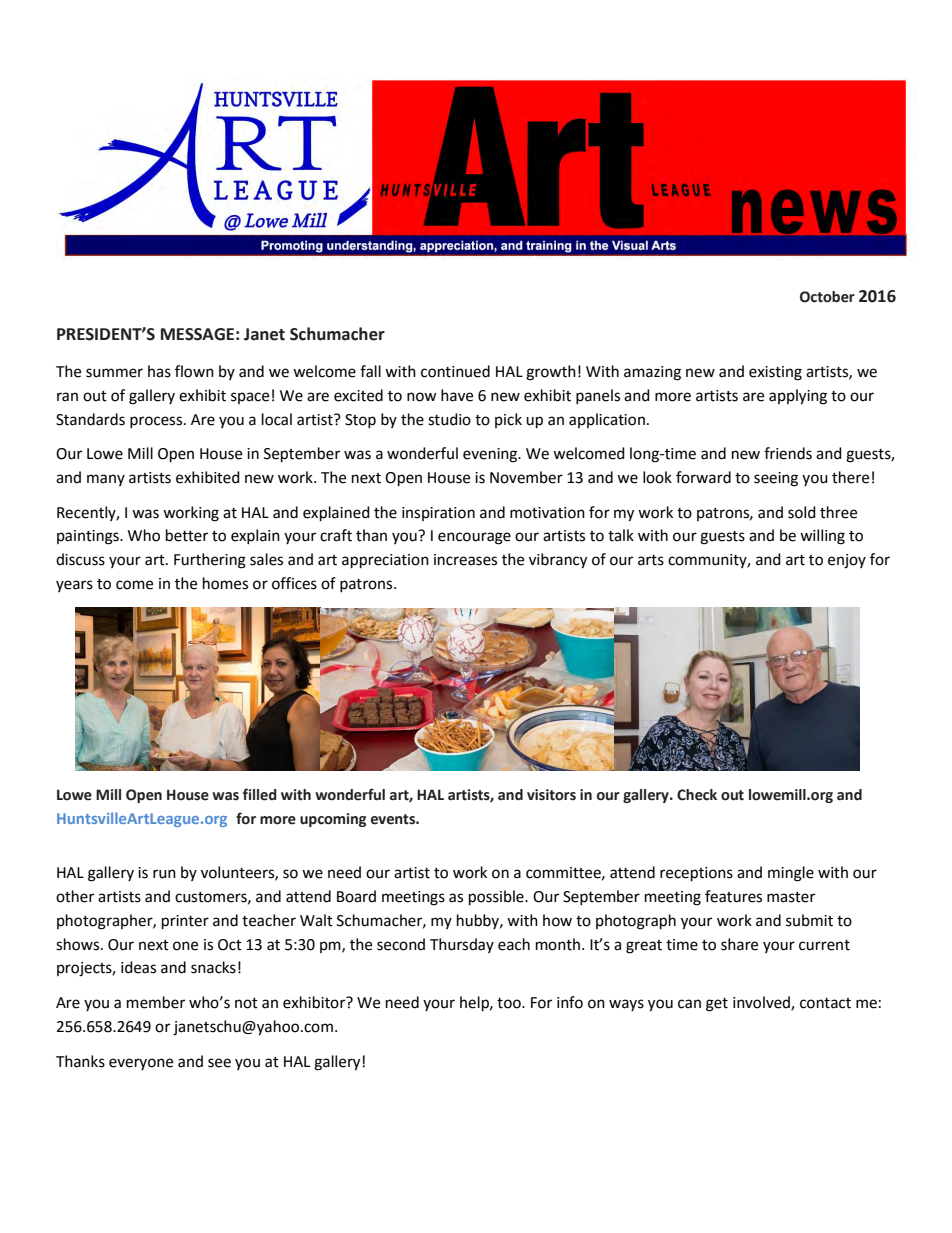 This image has width=952, height=1233. What do you see at coordinates (159, 371) in the image?
I see `has` at bounding box center [159, 371].
